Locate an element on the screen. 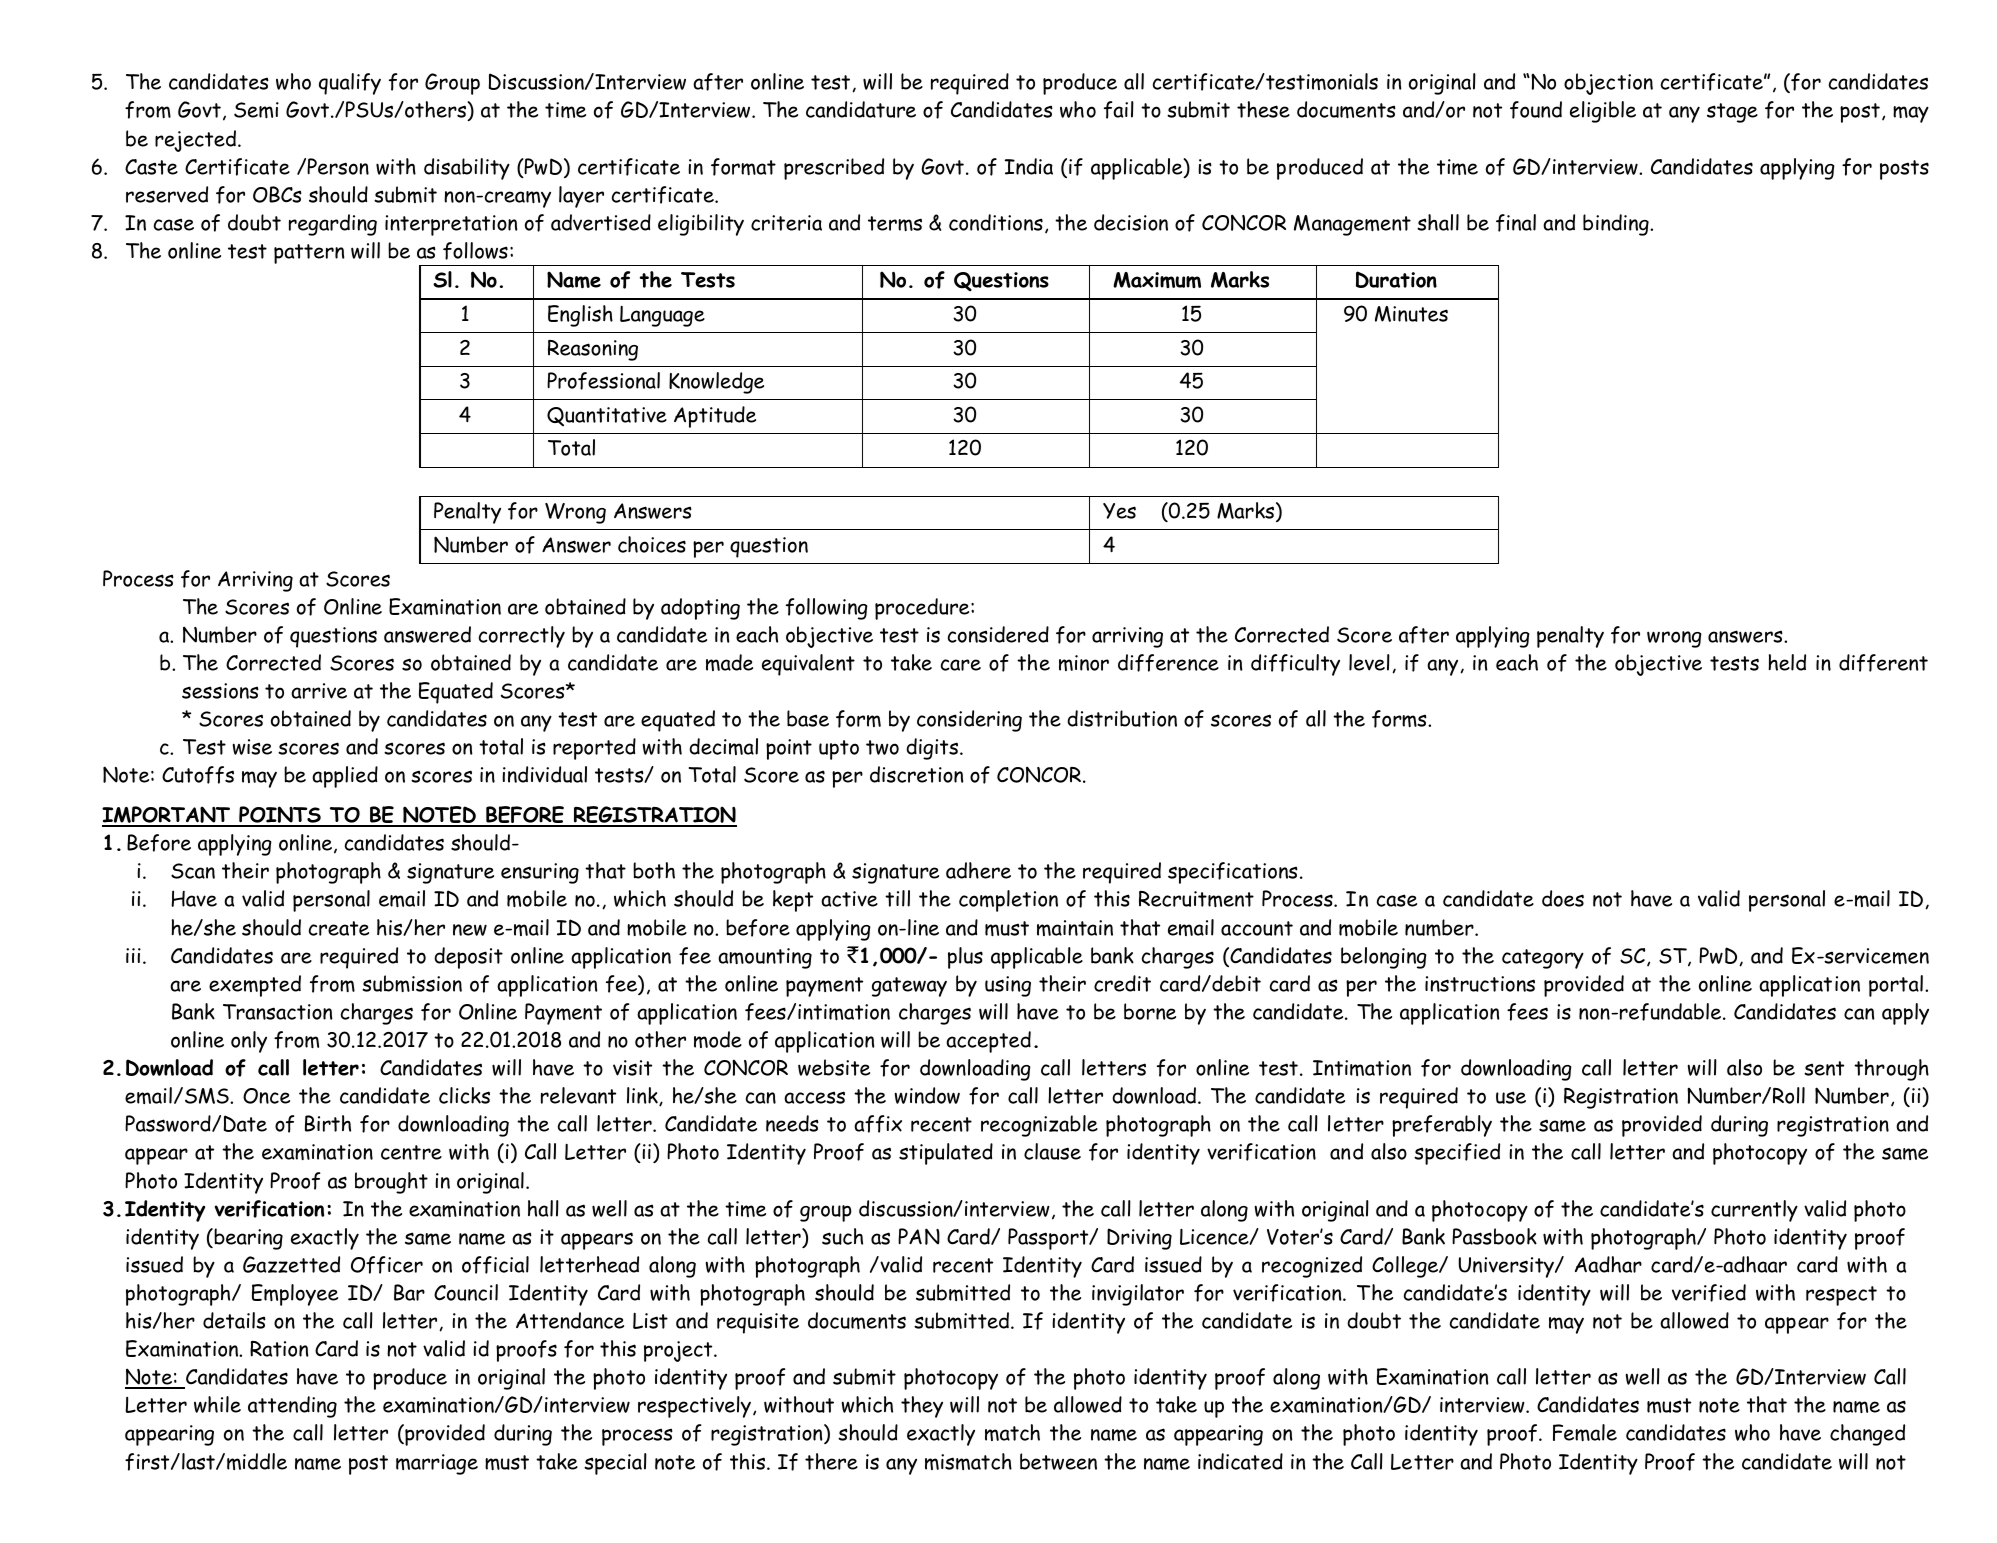  held is located at coordinates (1787, 662).
